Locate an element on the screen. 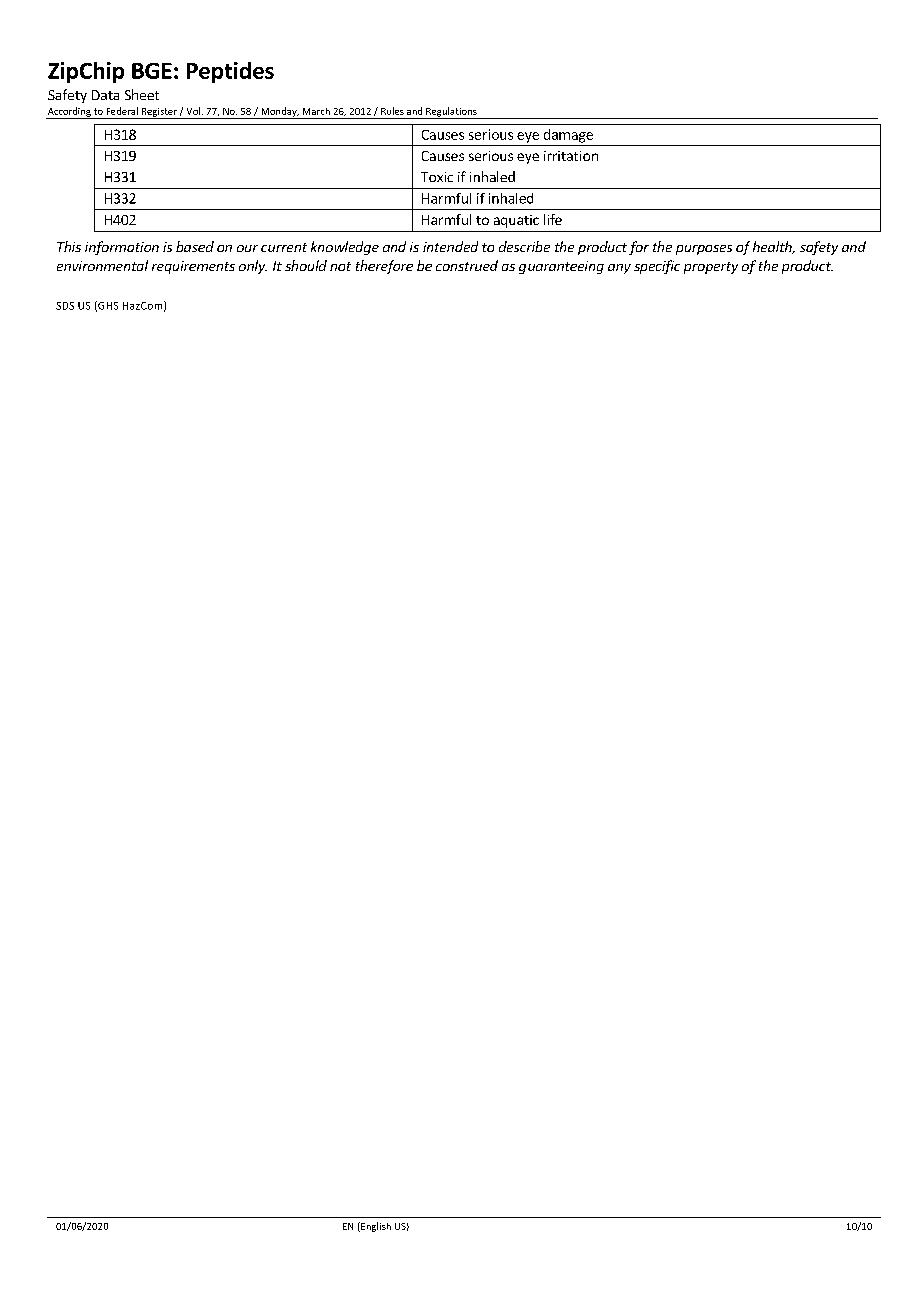 Image resolution: width=924 pixels, height=1308 pixels. requirements is located at coordinates (193, 267).
